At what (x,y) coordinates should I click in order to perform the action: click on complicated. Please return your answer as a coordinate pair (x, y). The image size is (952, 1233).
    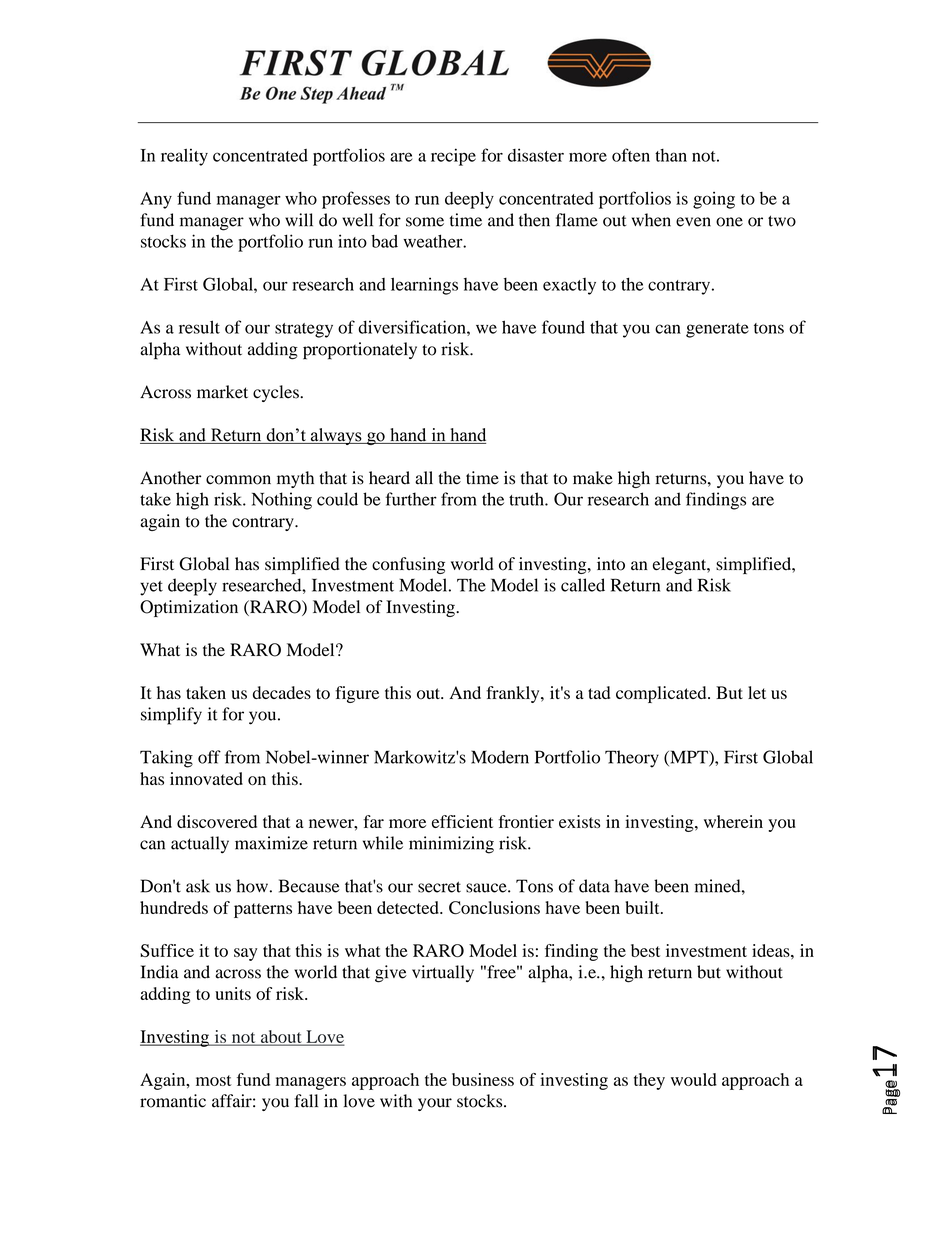
    Looking at the image, I should click on (662, 694).
